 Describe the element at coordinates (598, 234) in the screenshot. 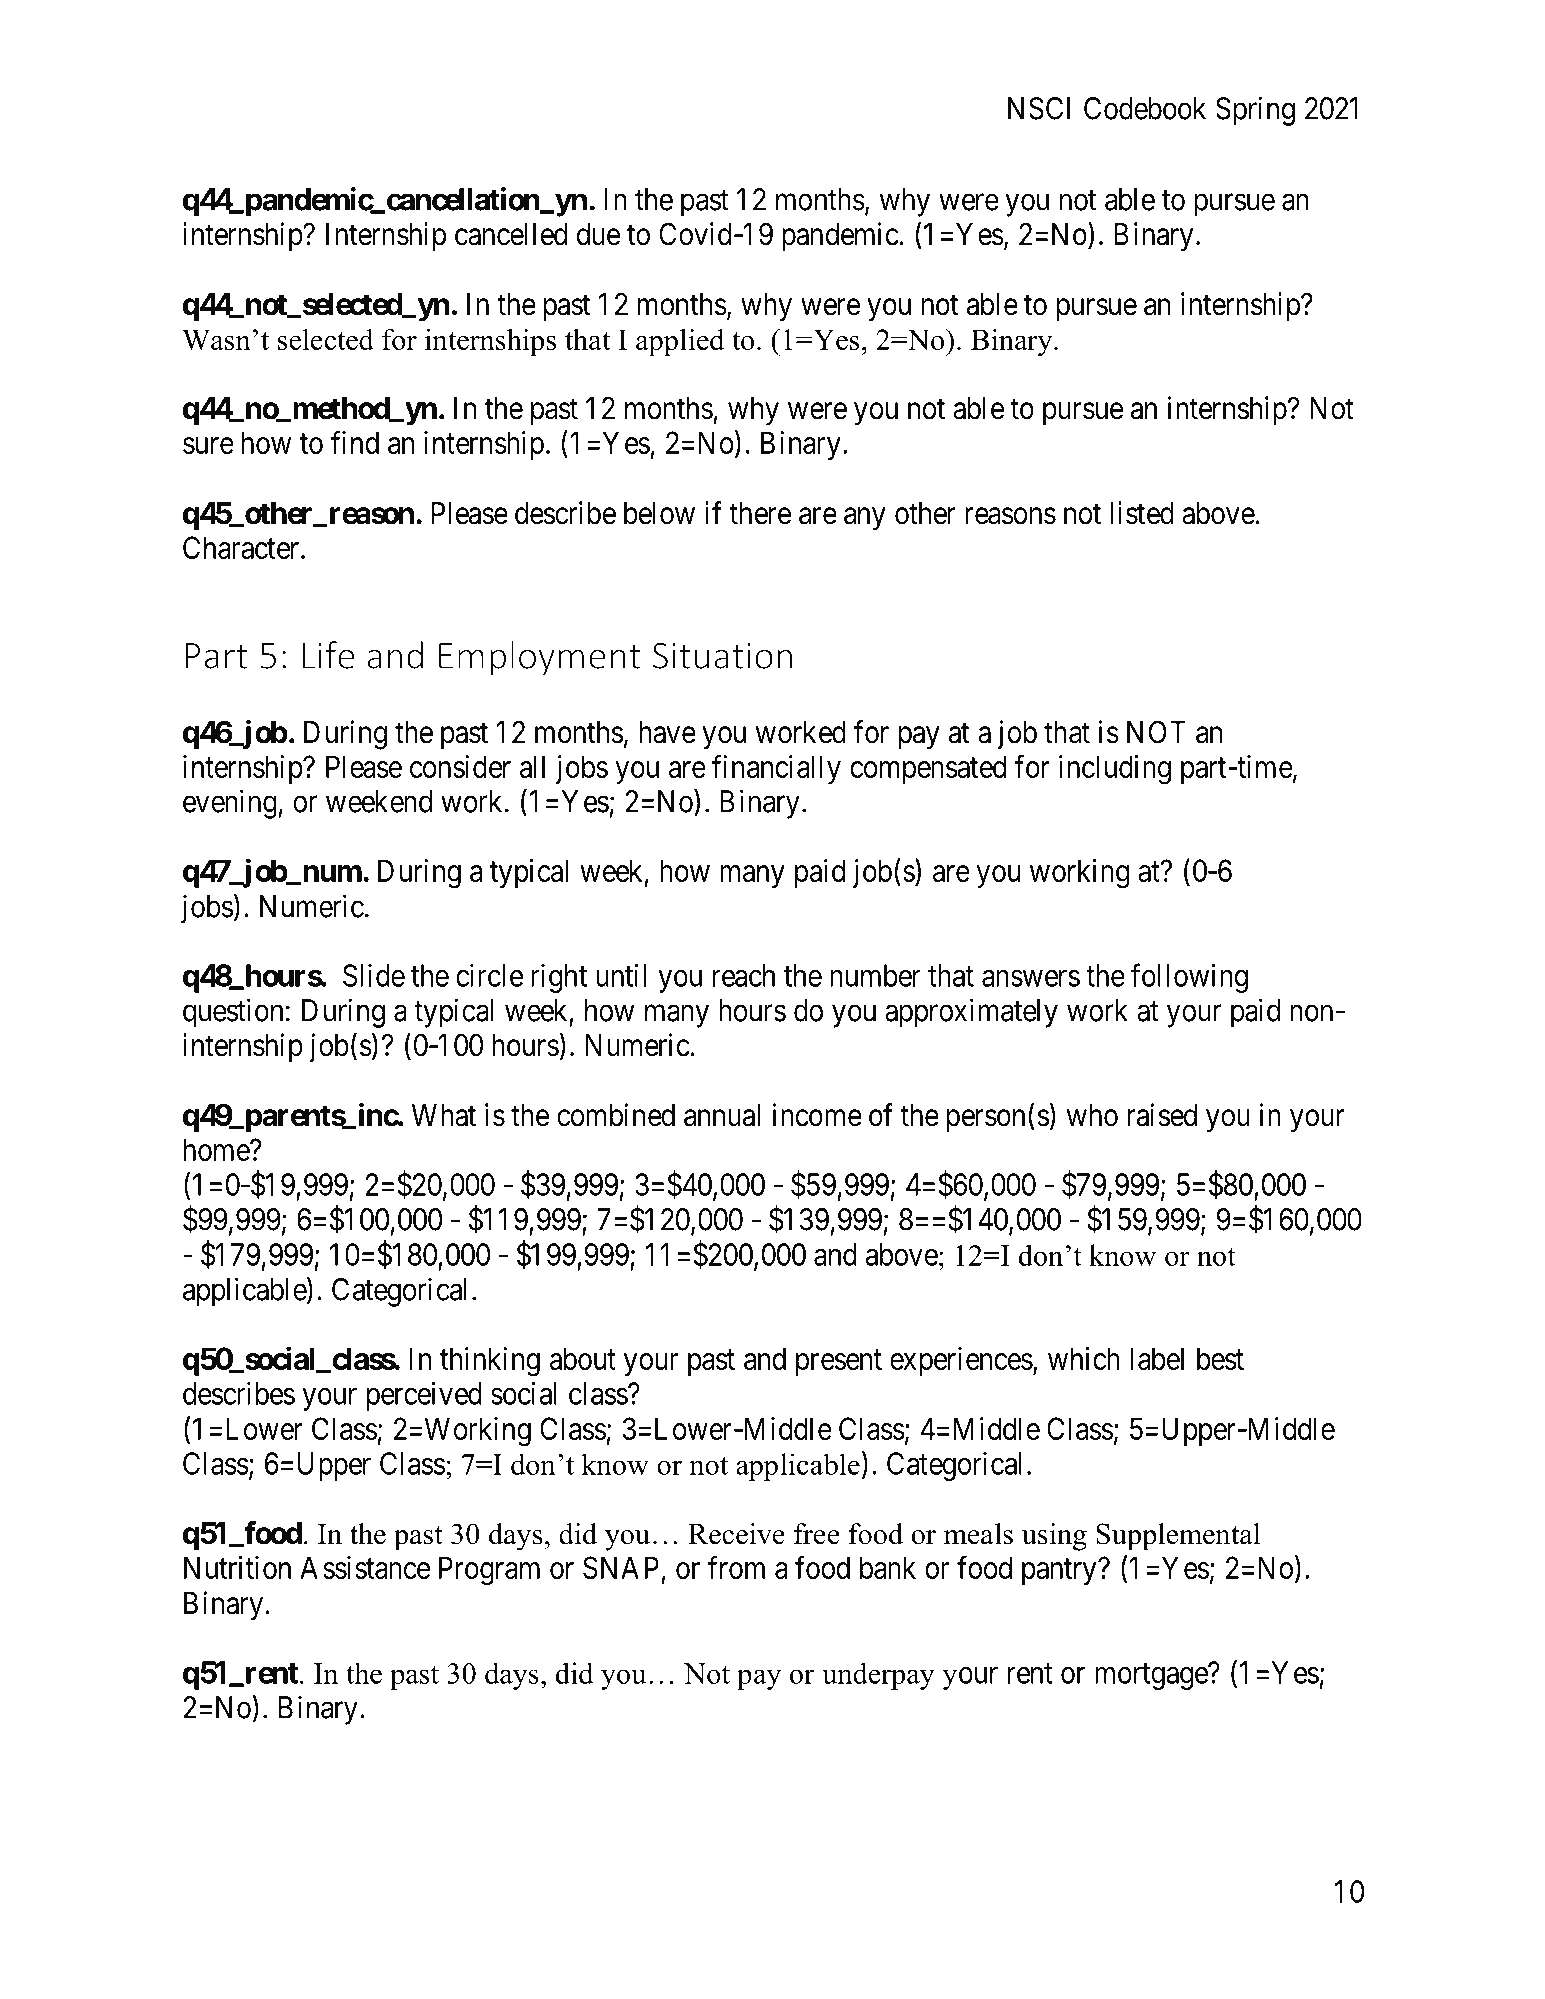

I see `due` at that location.
